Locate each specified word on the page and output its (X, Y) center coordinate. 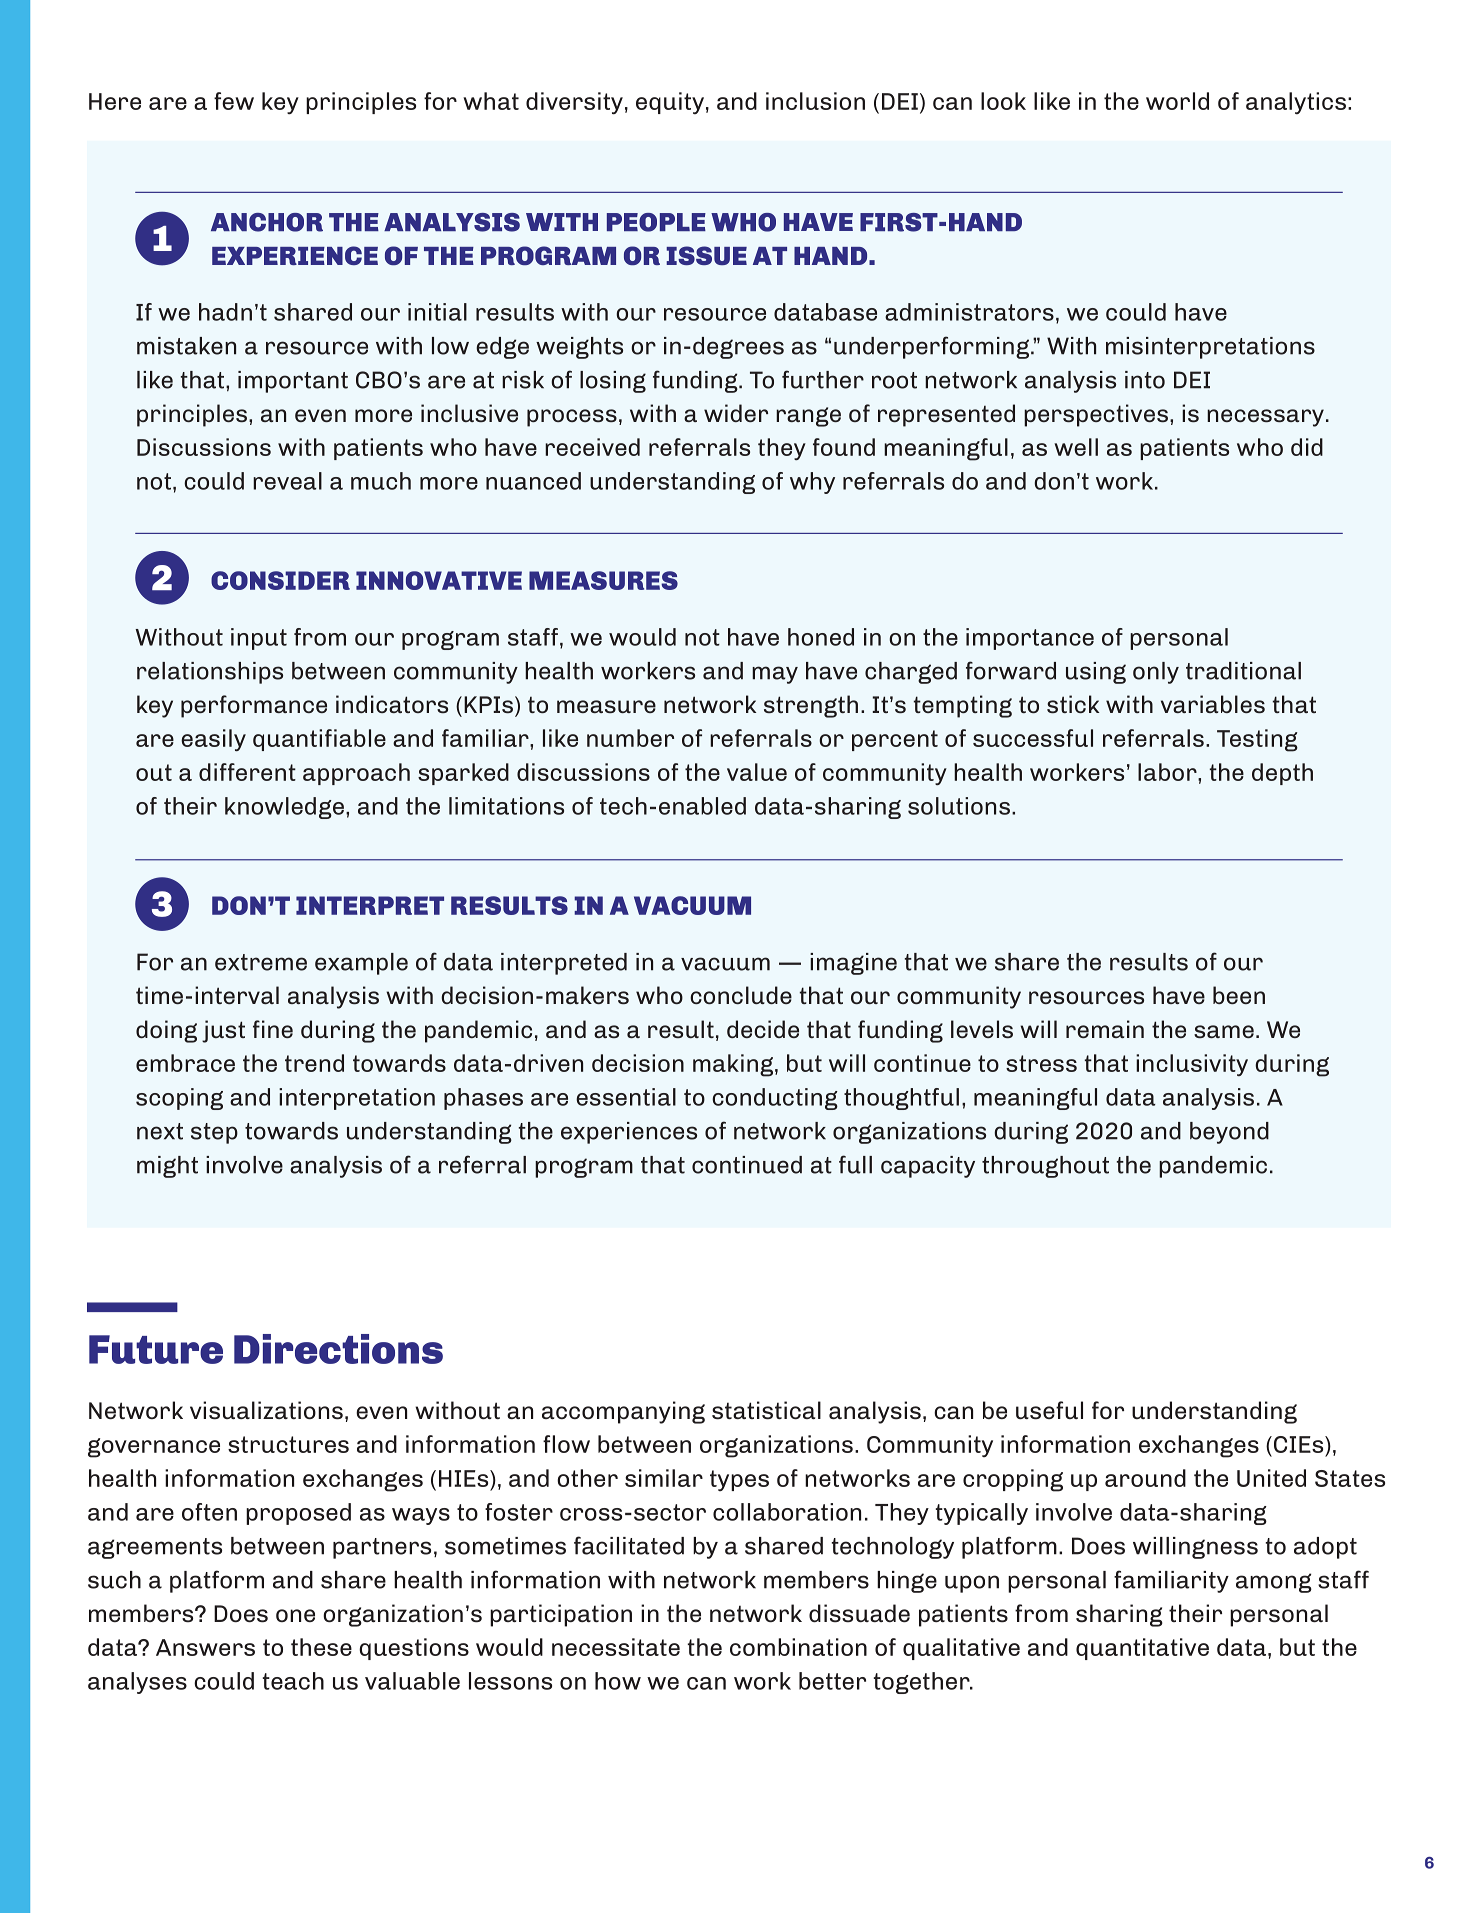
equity (670, 103)
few (234, 101)
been (1239, 995)
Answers (205, 1647)
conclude (741, 995)
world (1177, 101)
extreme (261, 962)
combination (798, 1647)
